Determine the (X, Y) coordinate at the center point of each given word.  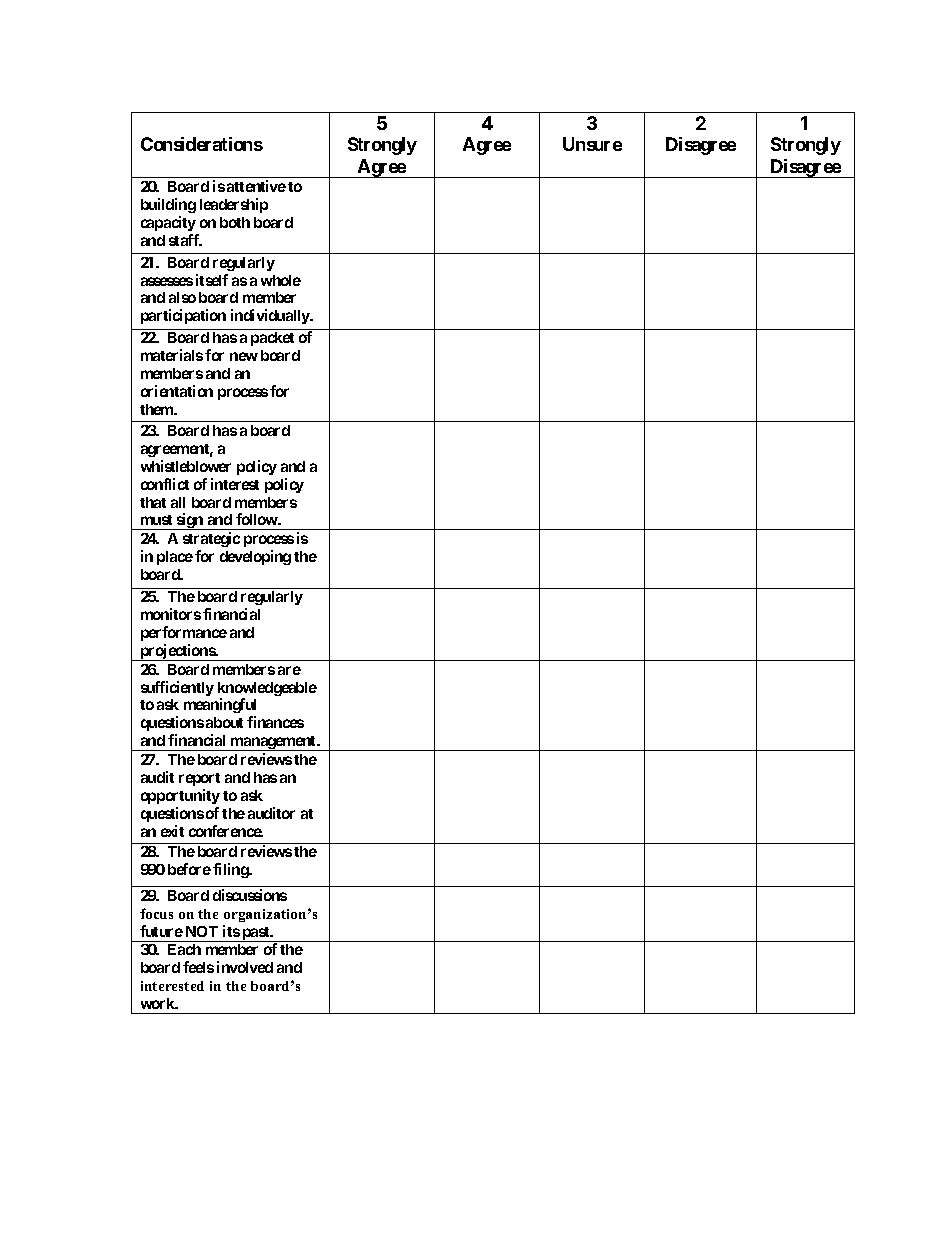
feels (198, 967)
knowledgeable (267, 690)
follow (257, 519)
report (199, 779)
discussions (250, 895)
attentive (256, 186)
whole (281, 280)
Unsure (592, 144)
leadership (234, 205)
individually (271, 316)
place (175, 558)
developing (255, 557)
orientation (177, 391)
